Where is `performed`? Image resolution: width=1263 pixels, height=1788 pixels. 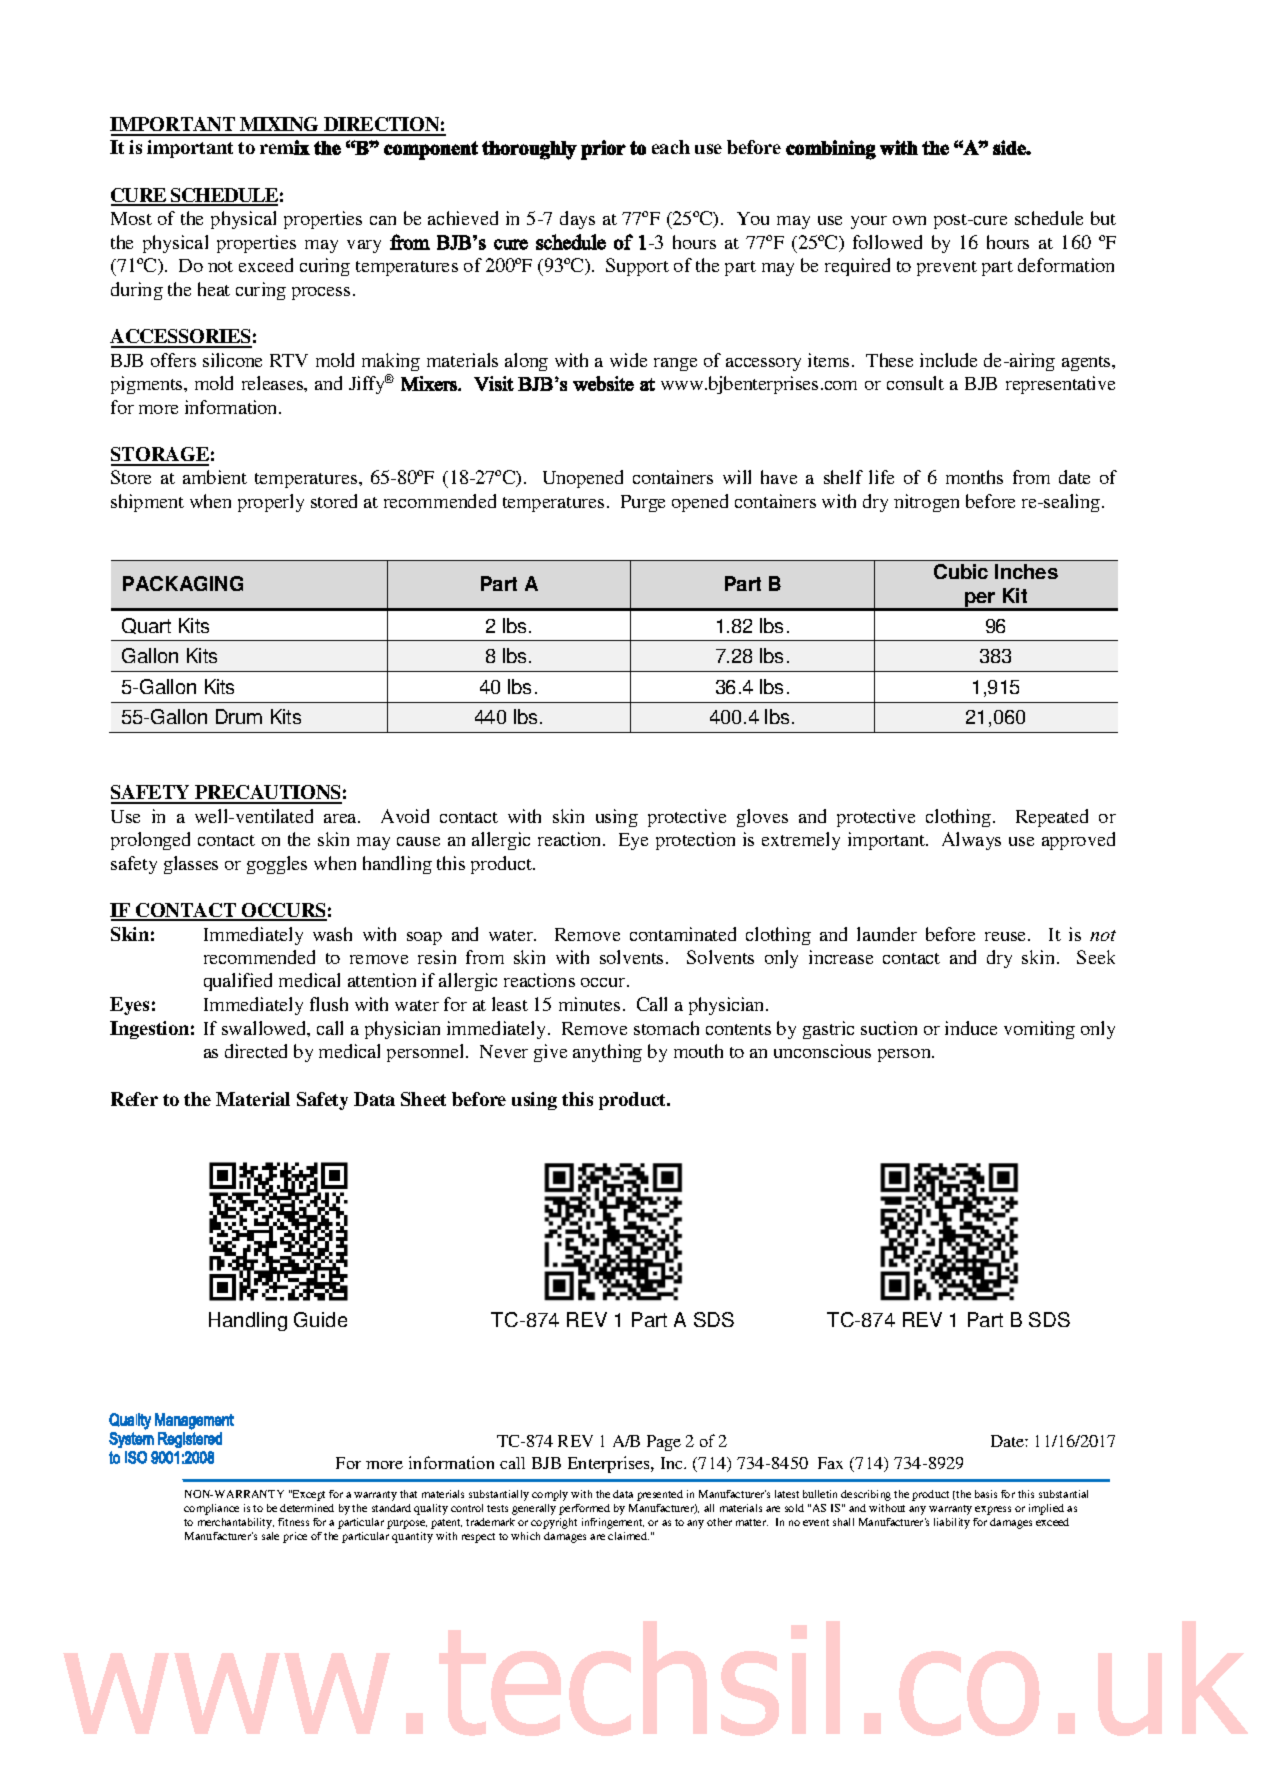
performed is located at coordinates (584, 1509).
